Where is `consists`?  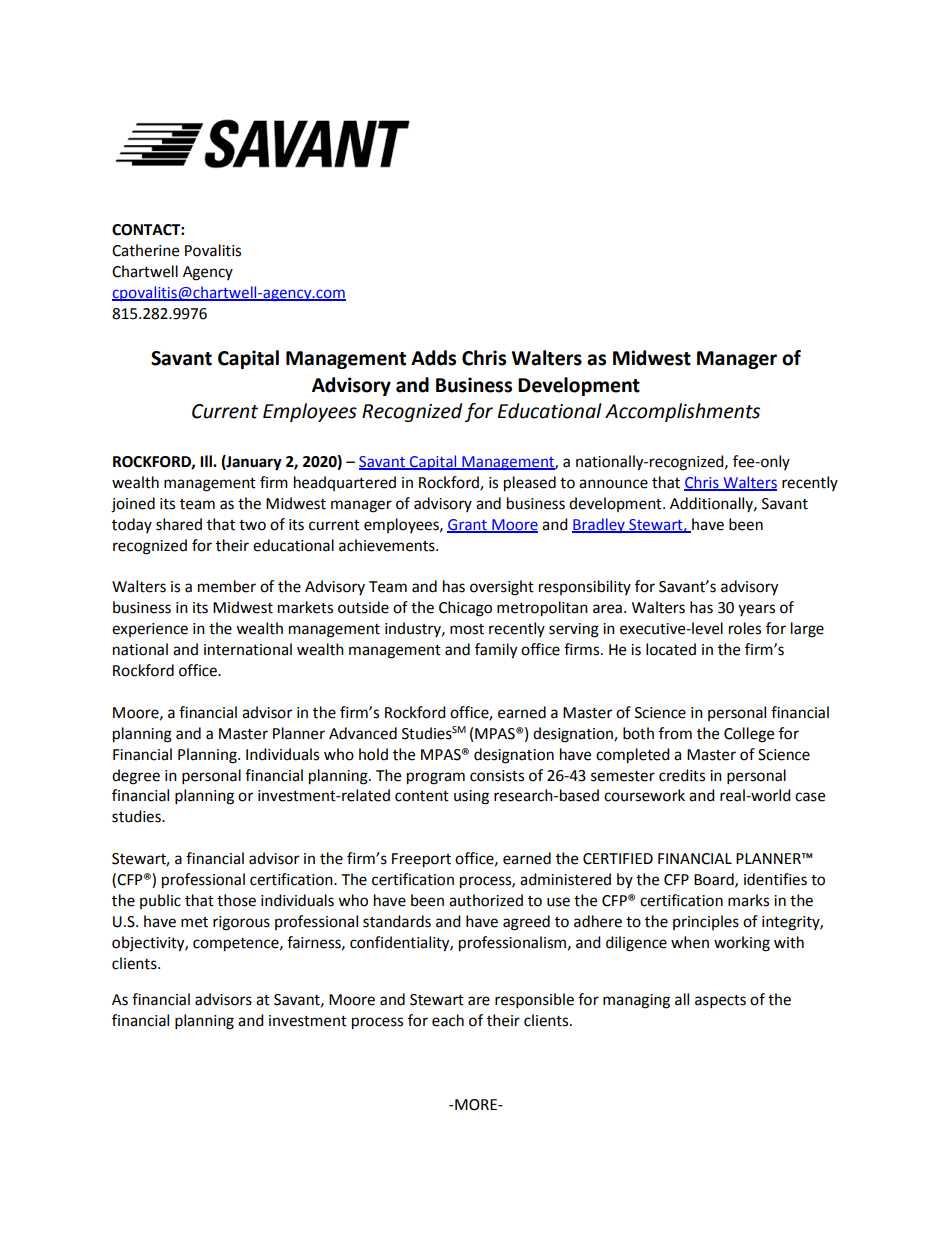
consists is located at coordinates (497, 776).
